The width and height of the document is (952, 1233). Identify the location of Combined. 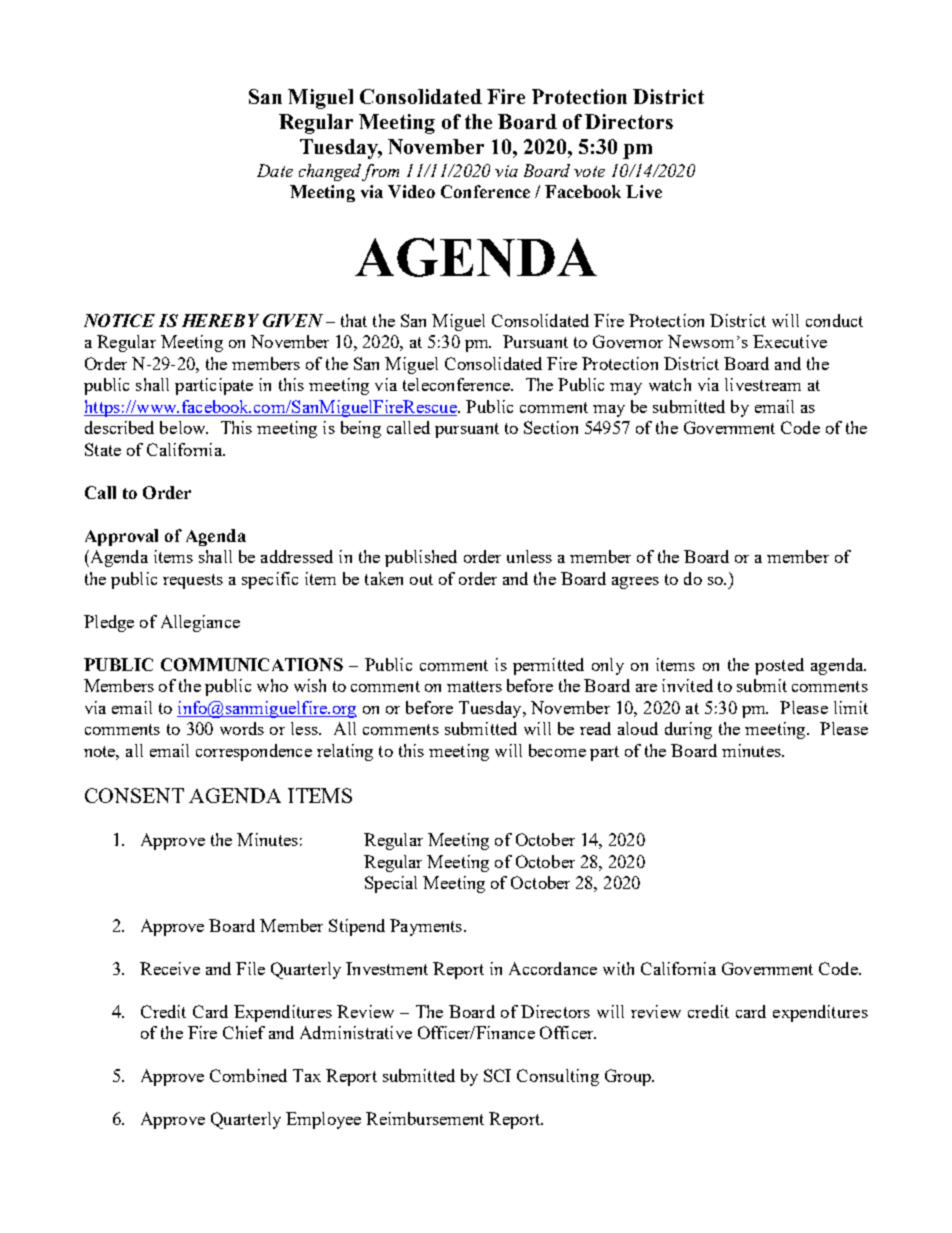
(248, 1075).
